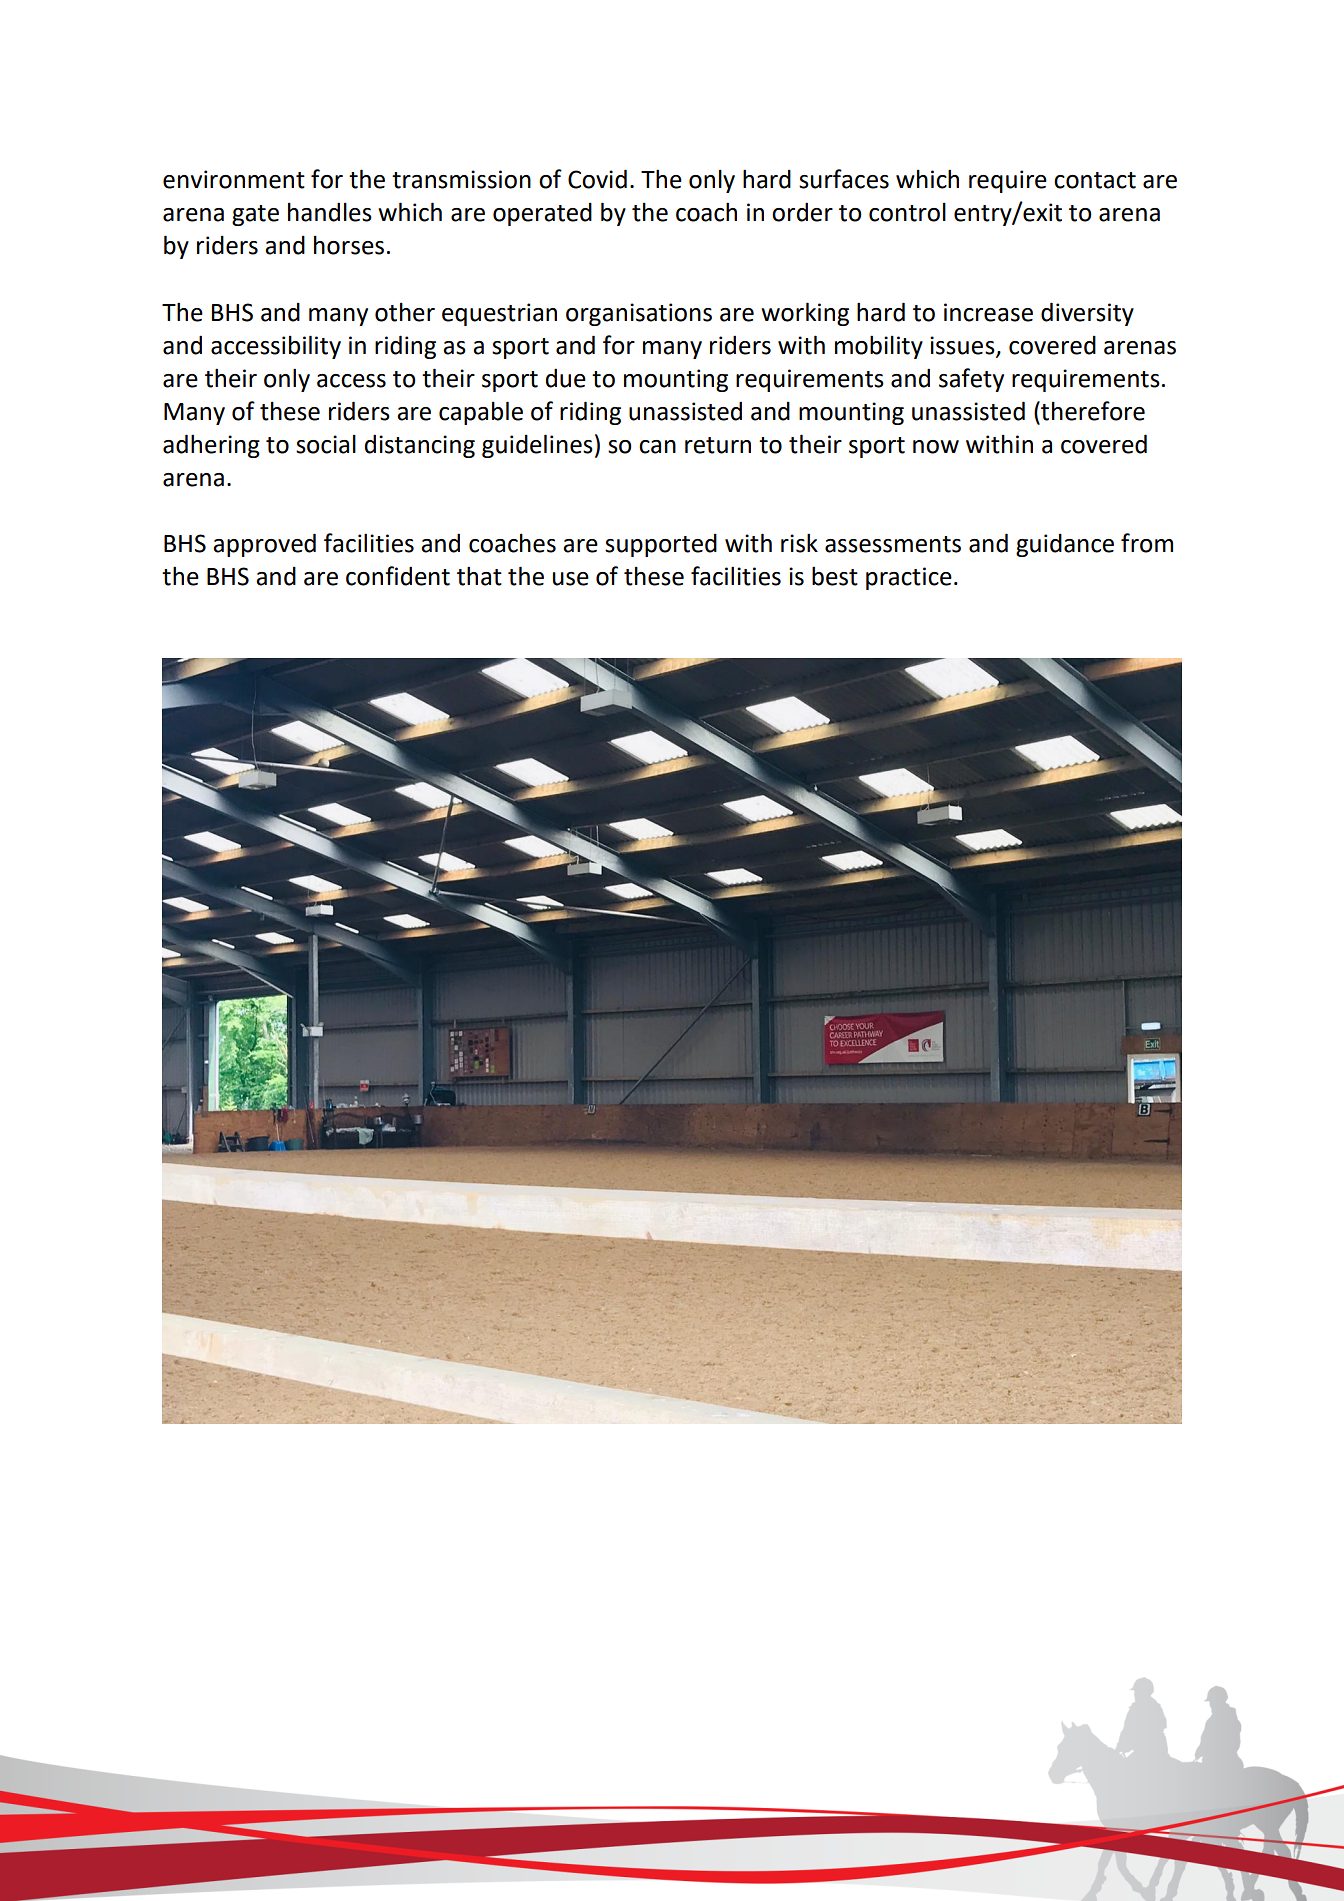 Image resolution: width=1344 pixels, height=1901 pixels. Describe the element at coordinates (398, 576) in the image. I see `confident` at that location.
